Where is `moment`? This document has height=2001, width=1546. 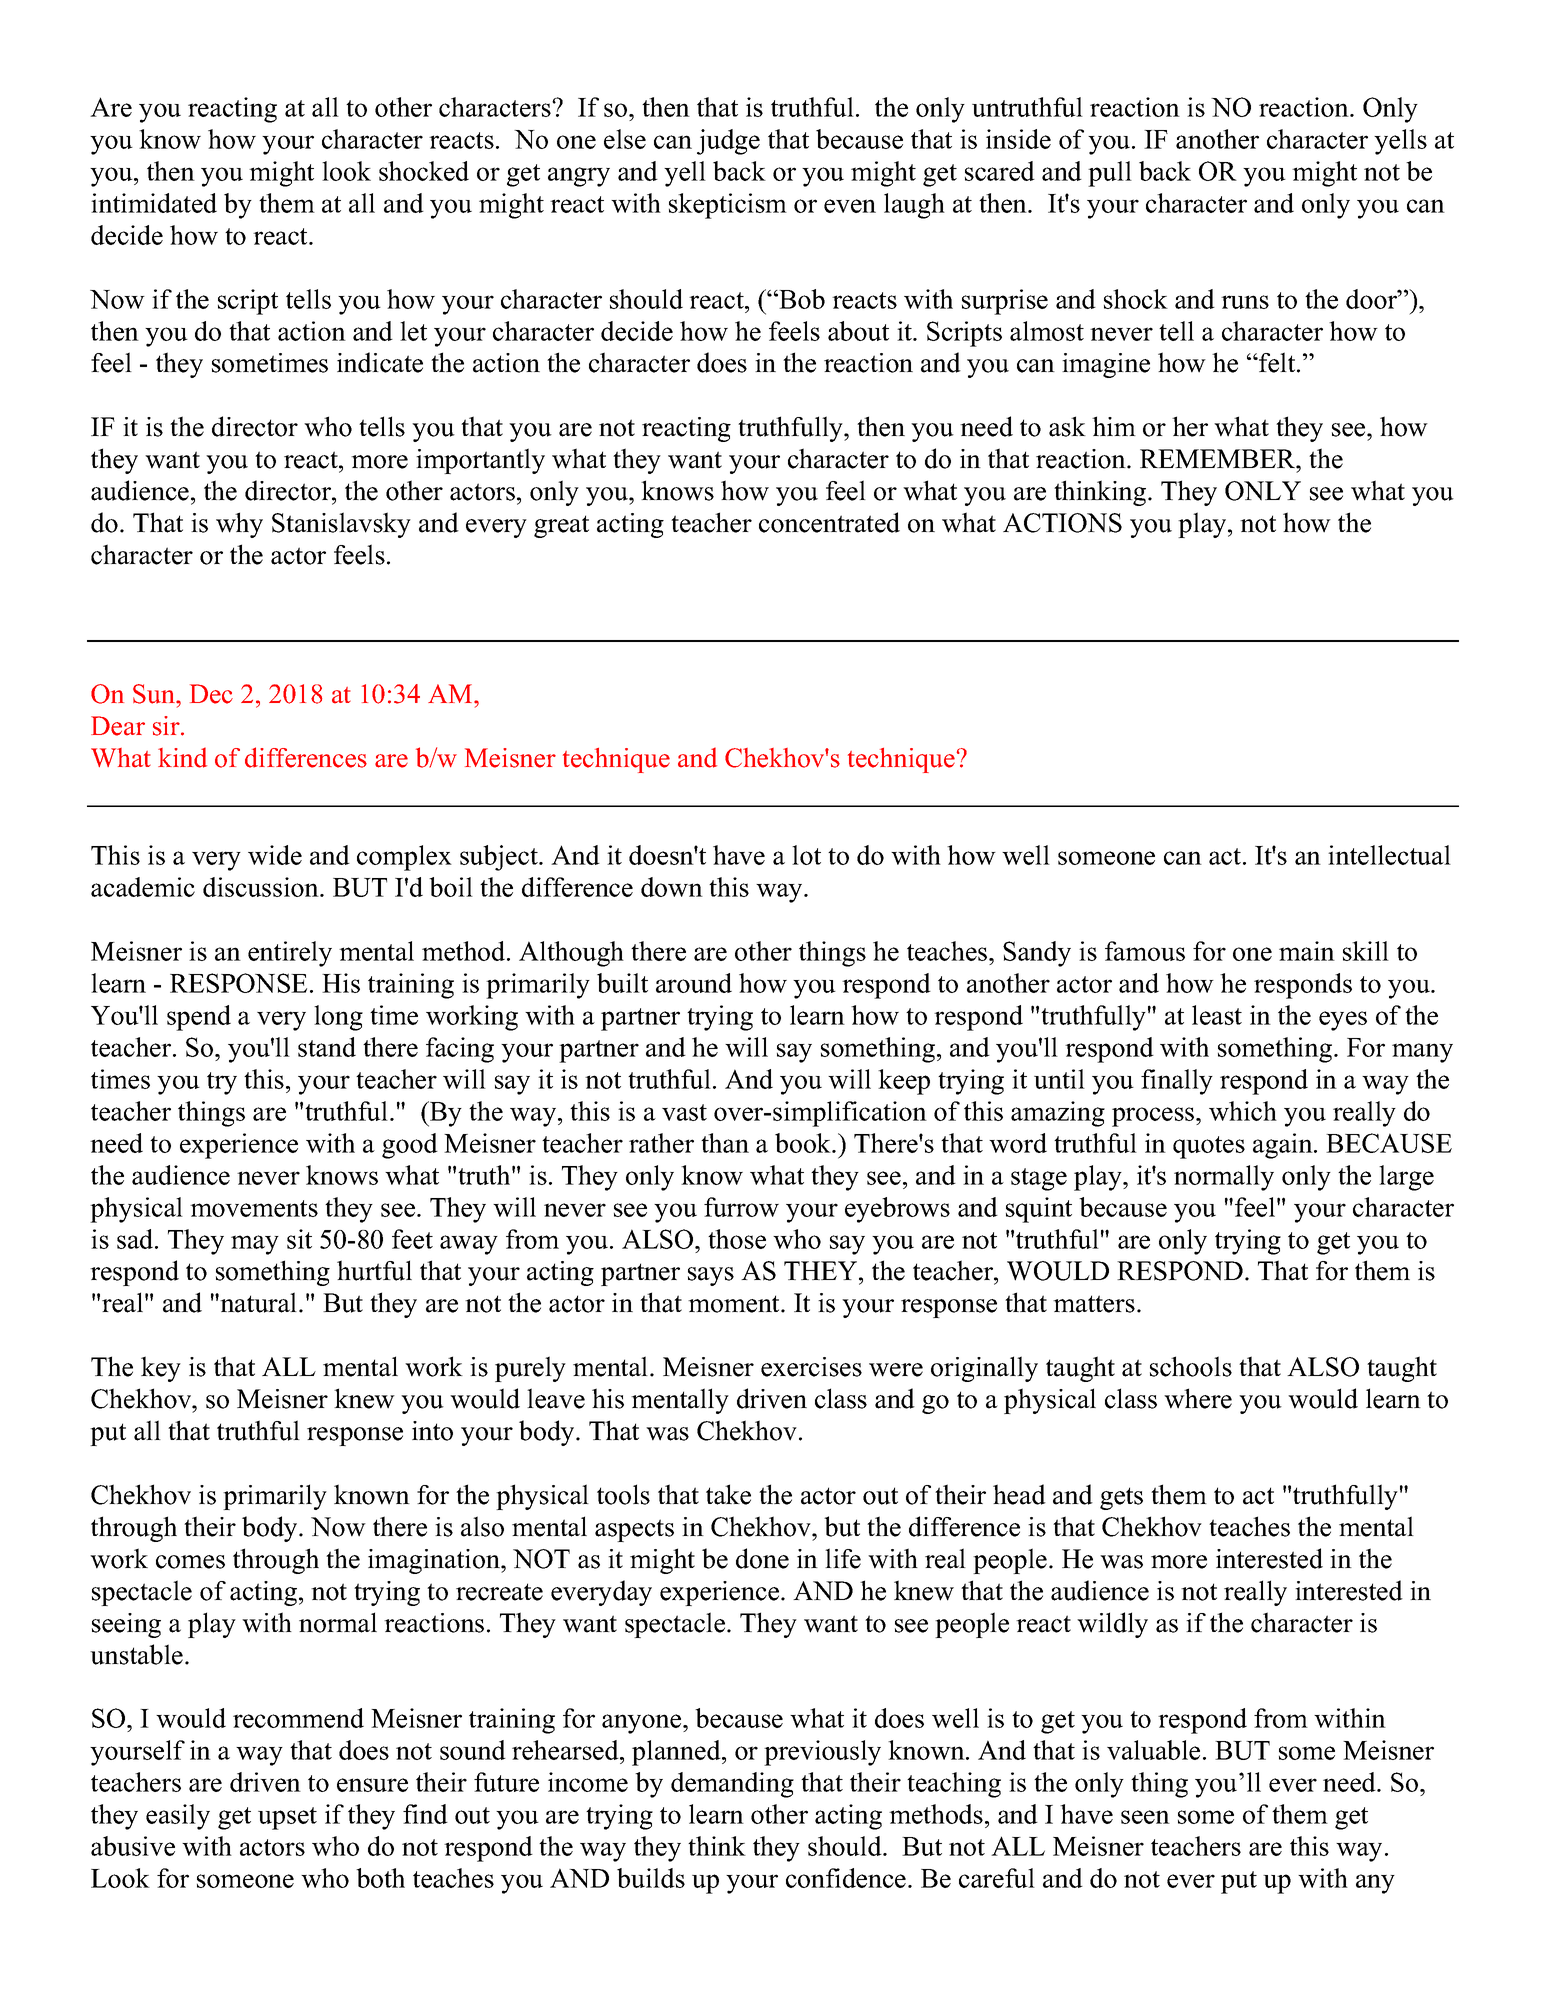
moment is located at coordinates (735, 1304).
